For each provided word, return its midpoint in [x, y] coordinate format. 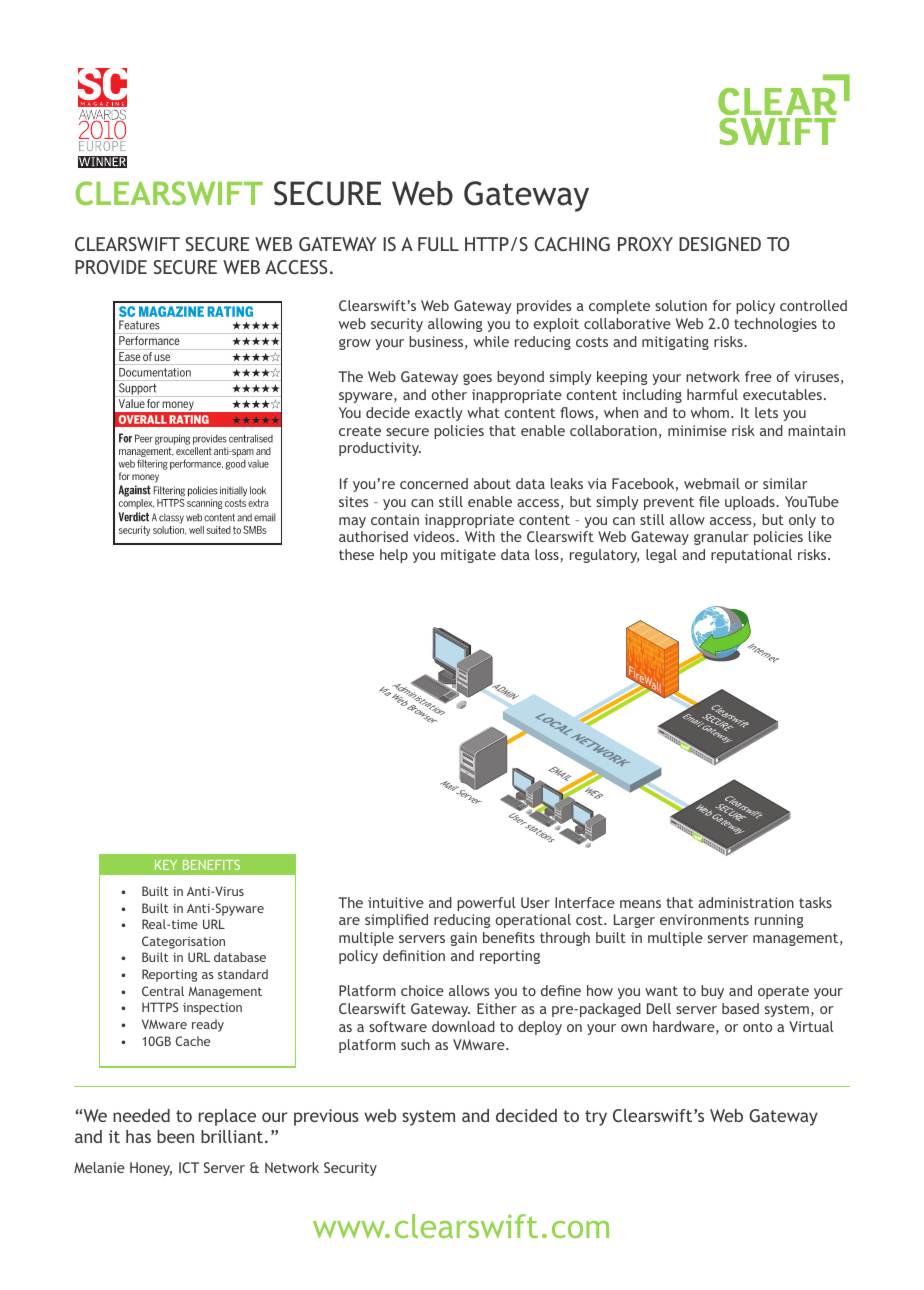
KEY [166, 865]
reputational [751, 556]
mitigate [468, 556]
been [175, 1136]
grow [355, 344]
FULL [438, 244]
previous [326, 1117]
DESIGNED [720, 244]
